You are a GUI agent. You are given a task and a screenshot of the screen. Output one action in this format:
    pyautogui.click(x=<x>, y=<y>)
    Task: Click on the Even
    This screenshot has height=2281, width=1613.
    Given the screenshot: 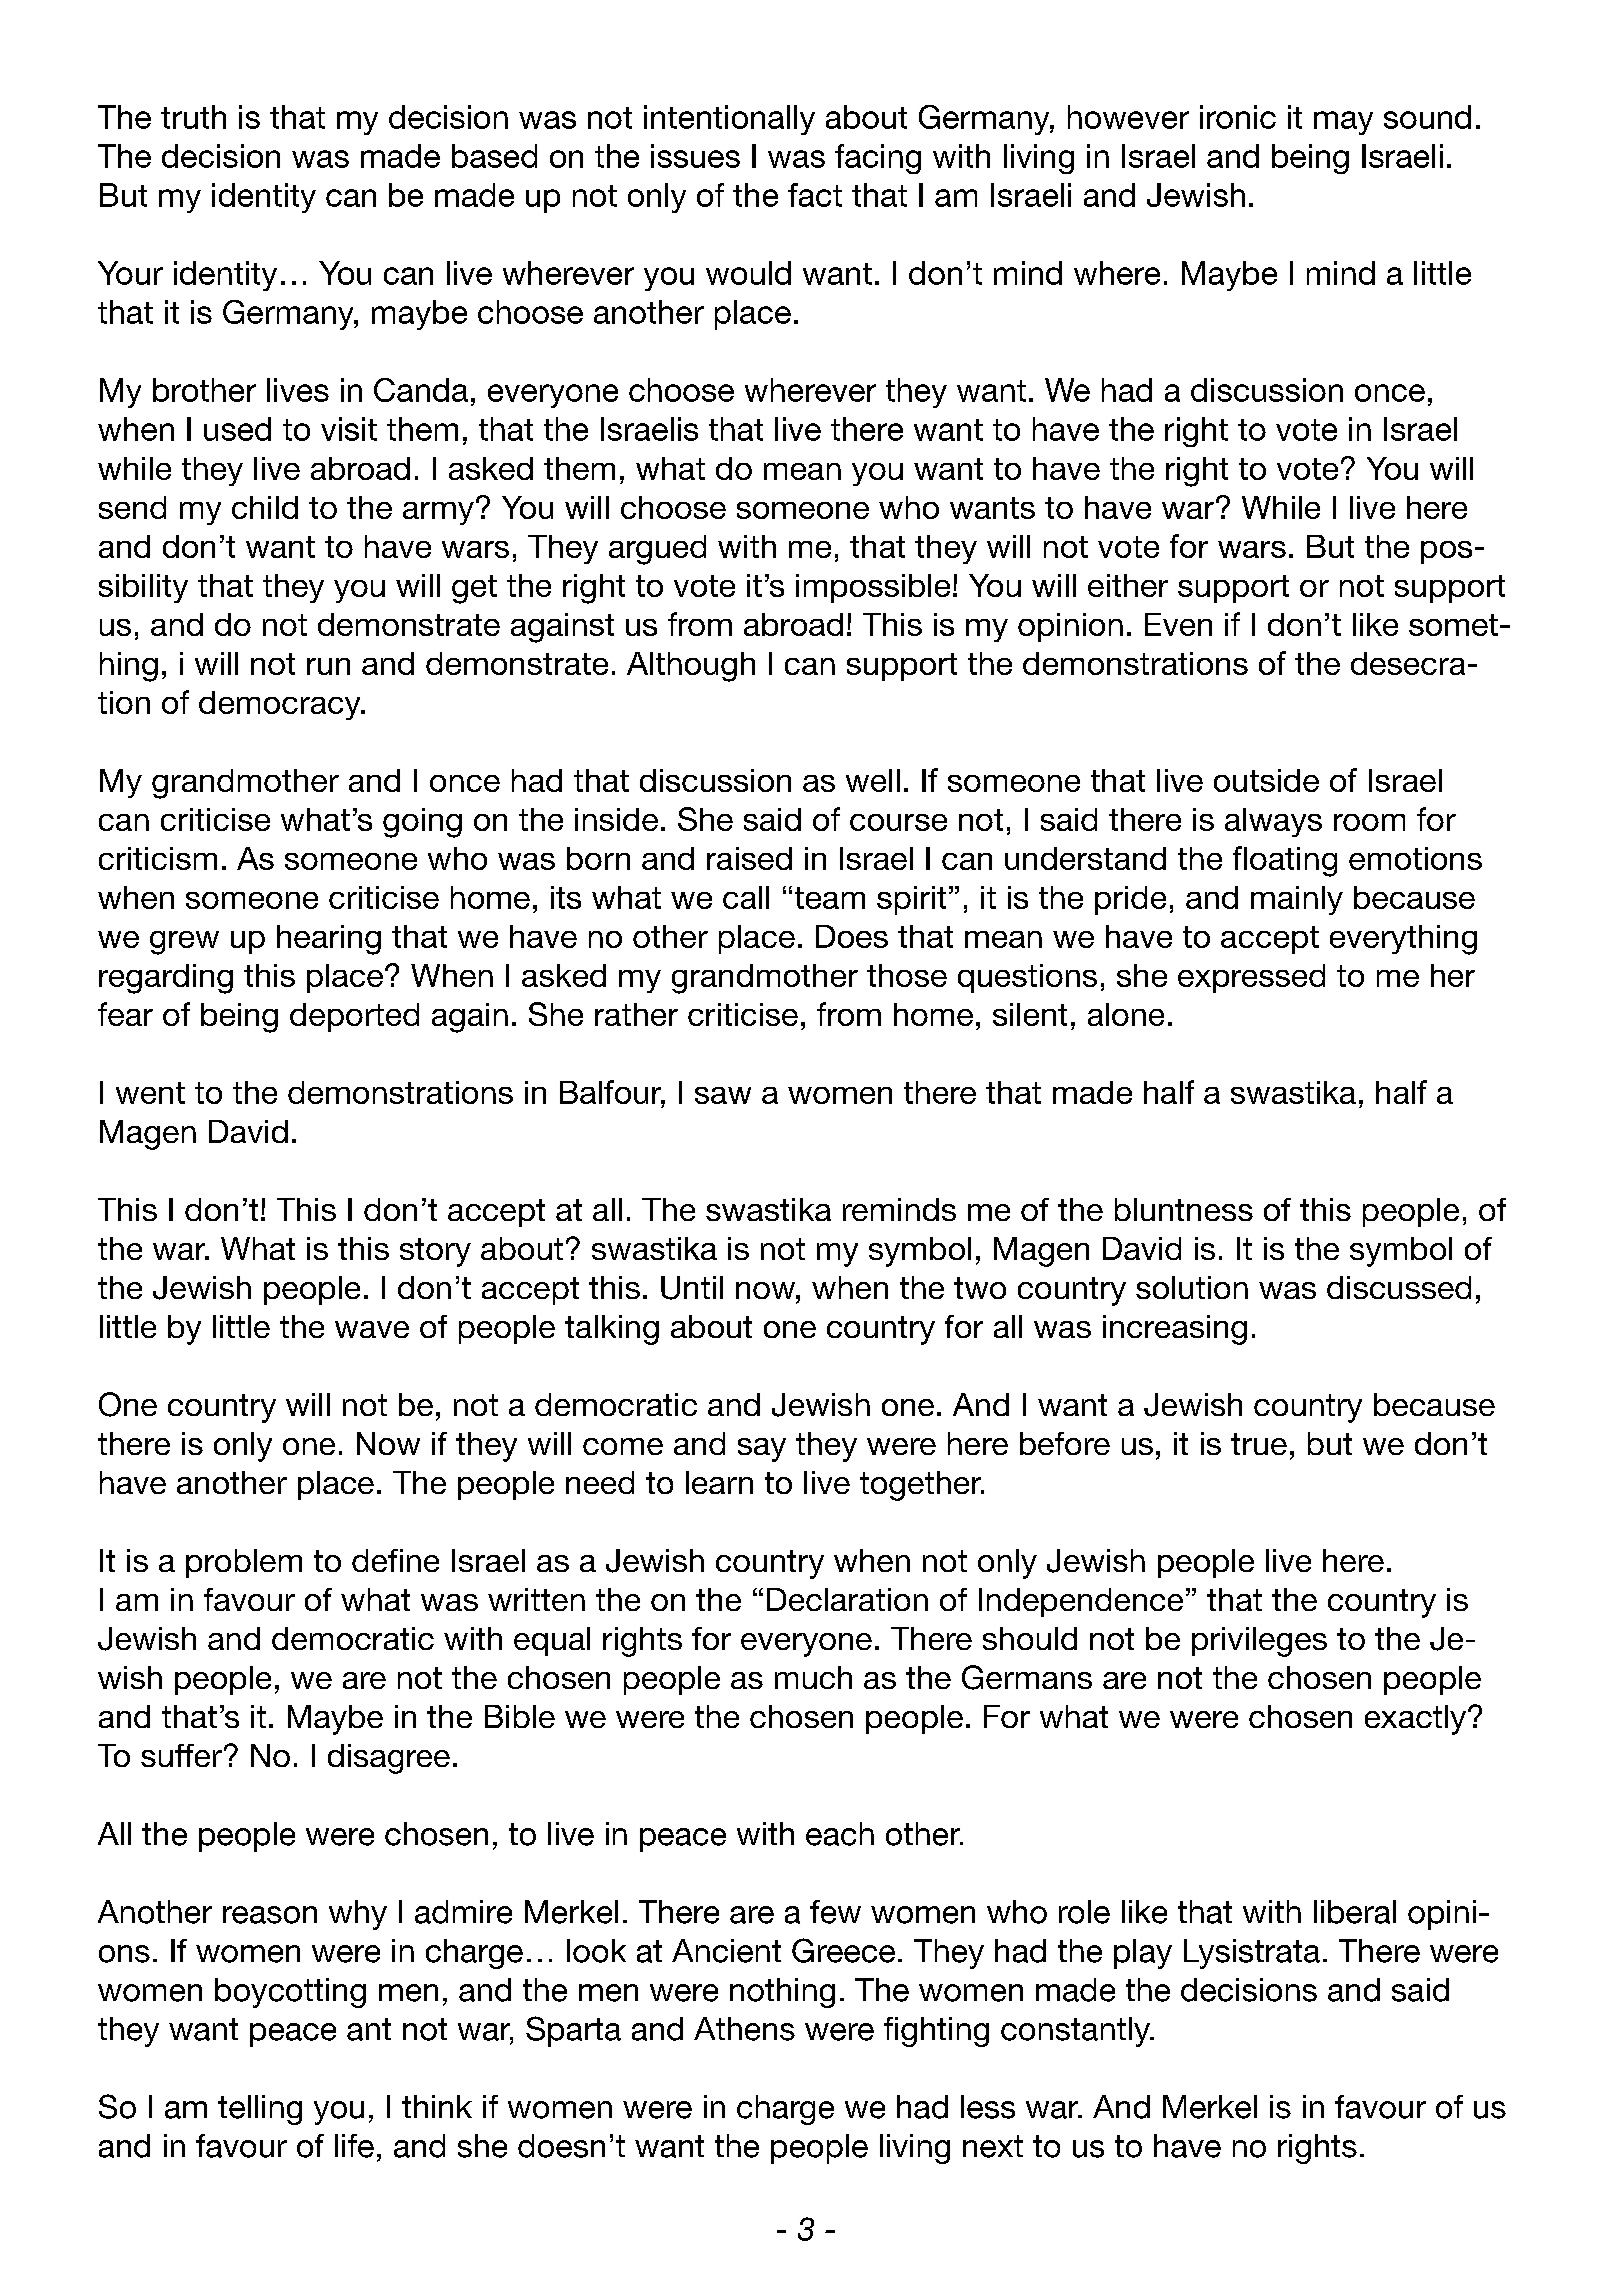 What is the action you would take?
    pyautogui.click(x=1178, y=624)
